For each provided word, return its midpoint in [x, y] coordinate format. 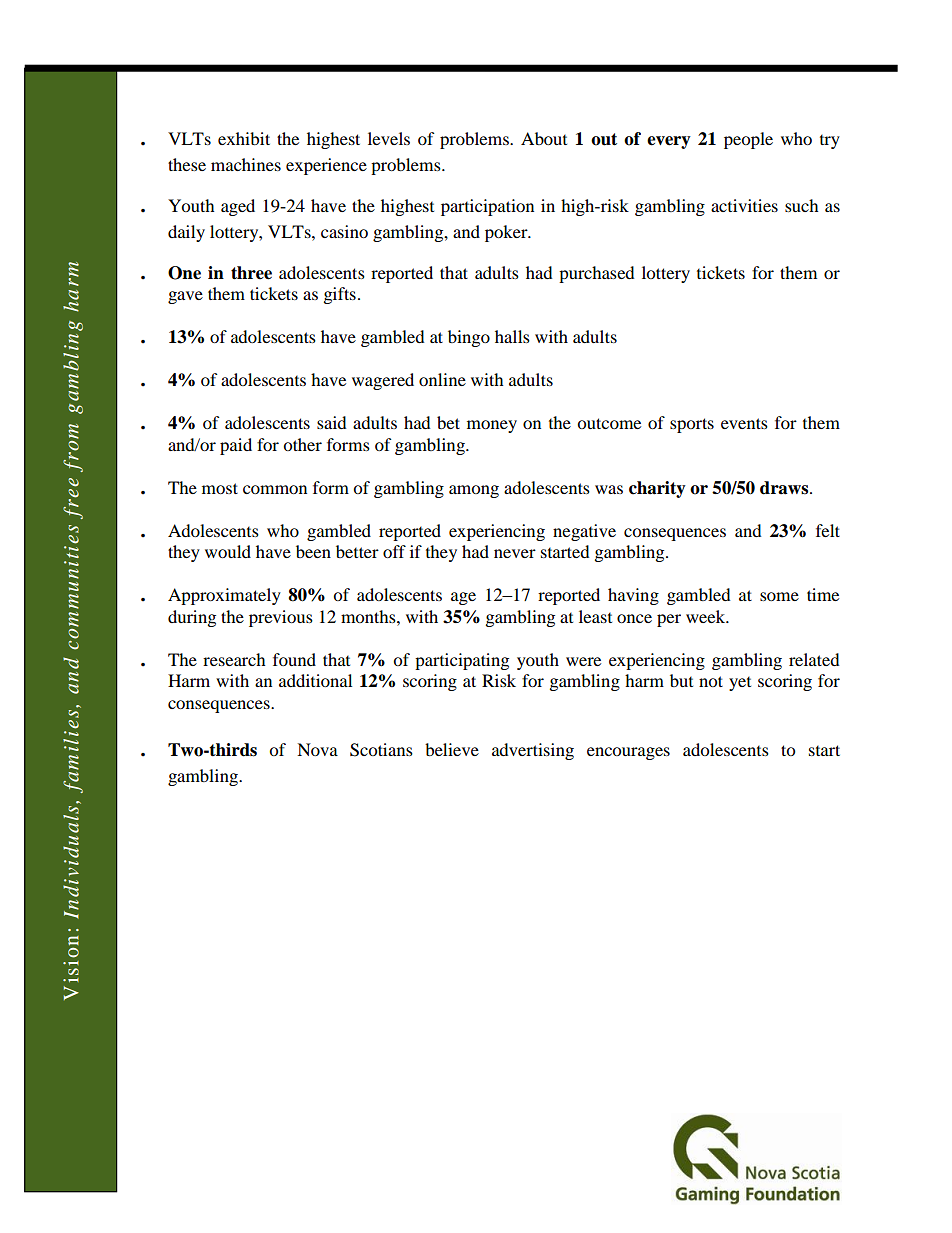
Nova [317, 749]
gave [185, 297]
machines [246, 164]
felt [828, 530]
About [544, 138]
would [228, 551]
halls [512, 336]
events [744, 423]
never [515, 553]
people [748, 140]
